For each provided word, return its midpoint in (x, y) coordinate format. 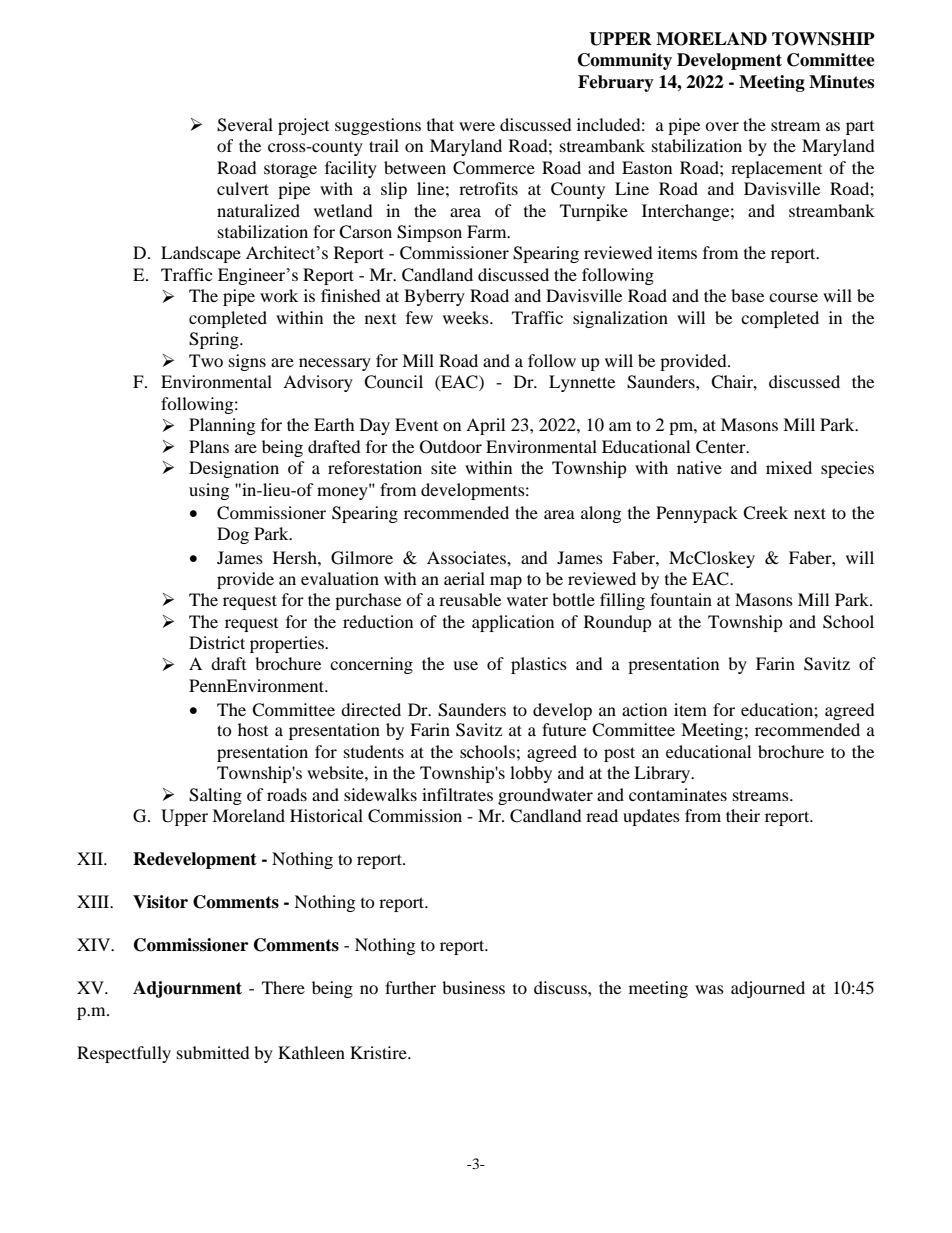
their (743, 815)
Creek (765, 513)
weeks (467, 317)
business (473, 987)
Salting (215, 796)
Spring (215, 340)
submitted (213, 1052)
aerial (464, 578)
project (303, 126)
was (709, 989)
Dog (233, 535)
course (793, 297)
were (477, 126)
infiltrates (457, 794)
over (722, 126)
